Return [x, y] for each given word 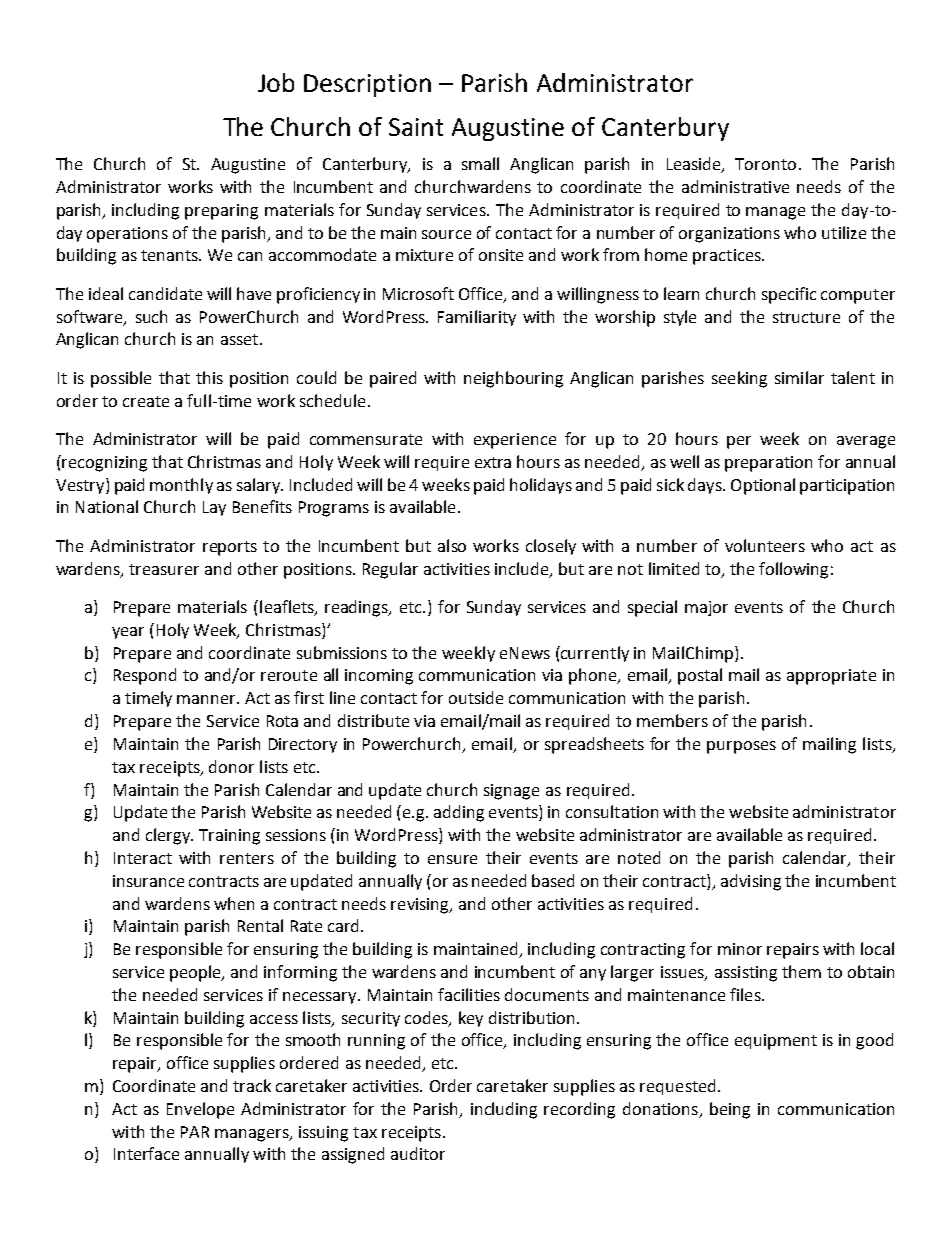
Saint [416, 127]
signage [511, 792]
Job [276, 82]
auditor [418, 1153]
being [730, 1110]
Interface [146, 1153]
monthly [181, 486]
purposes [741, 747]
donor [231, 766]
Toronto [765, 164]
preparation [768, 464]
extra [493, 462]
